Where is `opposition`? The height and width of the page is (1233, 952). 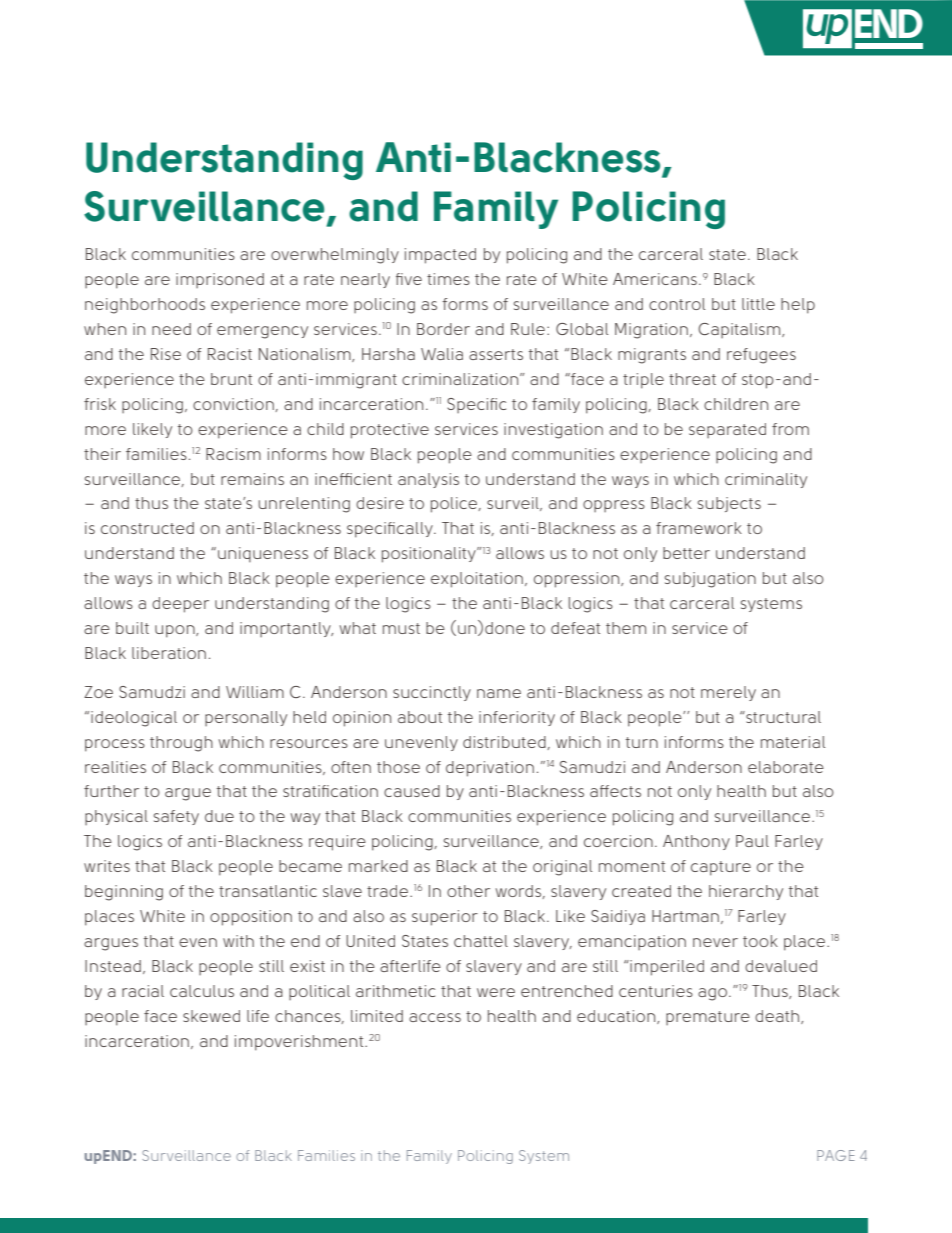
opposition is located at coordinates (251, 918).
